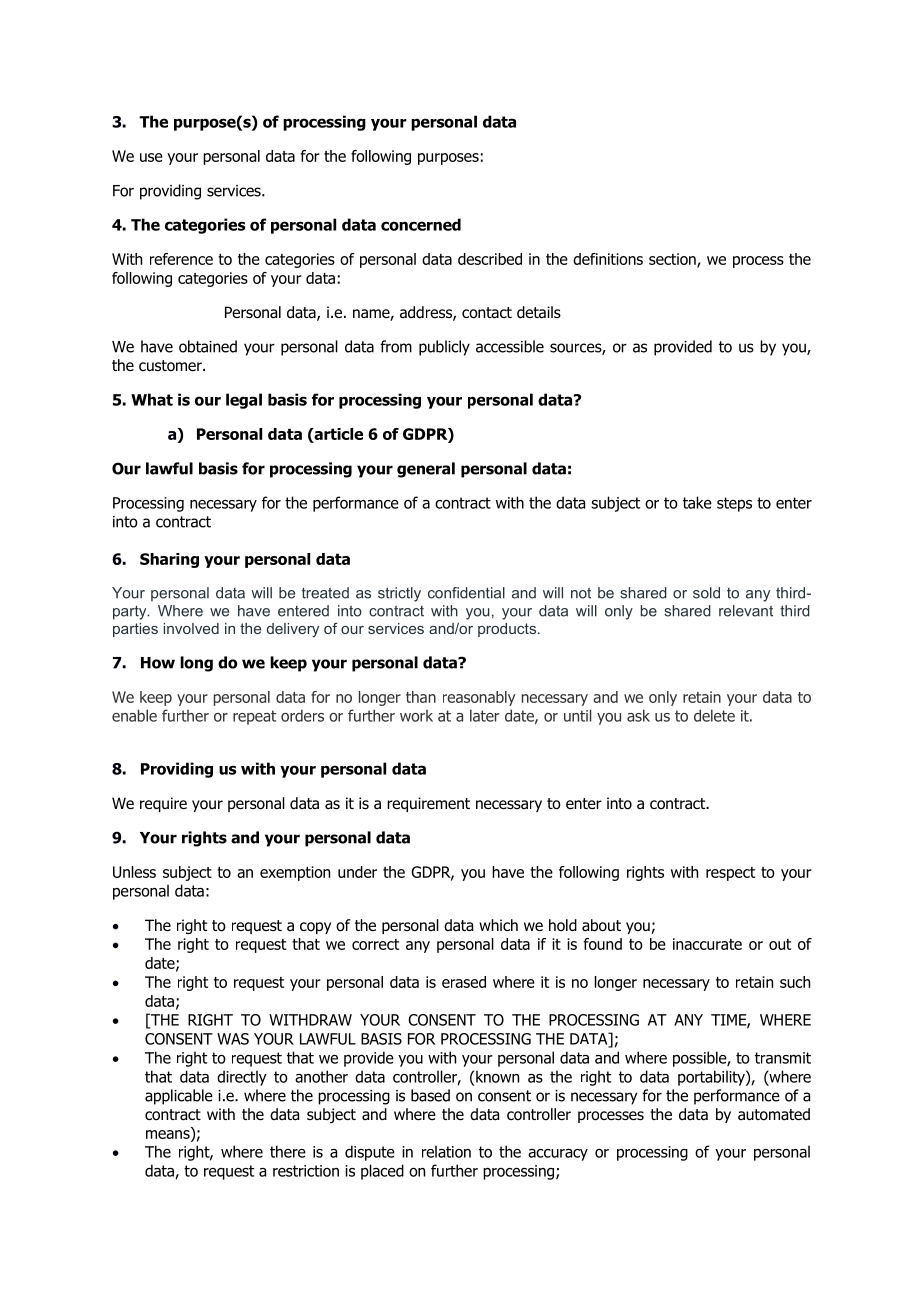  What do you see at coordinates (169, 1135) in the screenshot?
I see `means` at bounding box center [169, 1135].
